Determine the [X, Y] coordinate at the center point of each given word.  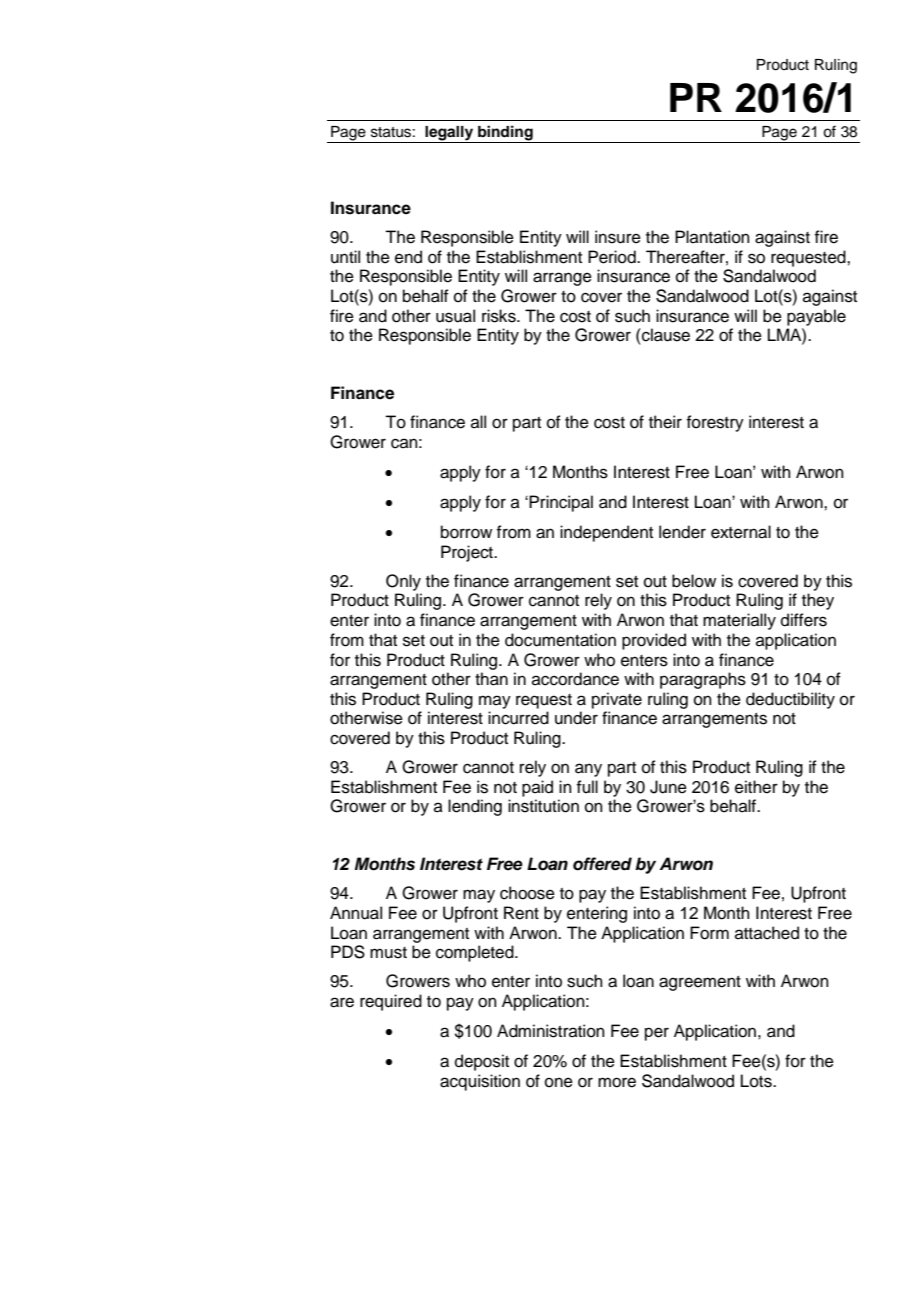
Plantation [712, 237]
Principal [561, 503]
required [391, 1002]
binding [505, 134]
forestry [715, 423]
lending [475, 807]
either [756, 787]
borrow [466, 532]
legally [449, 134]
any [588, 770]
